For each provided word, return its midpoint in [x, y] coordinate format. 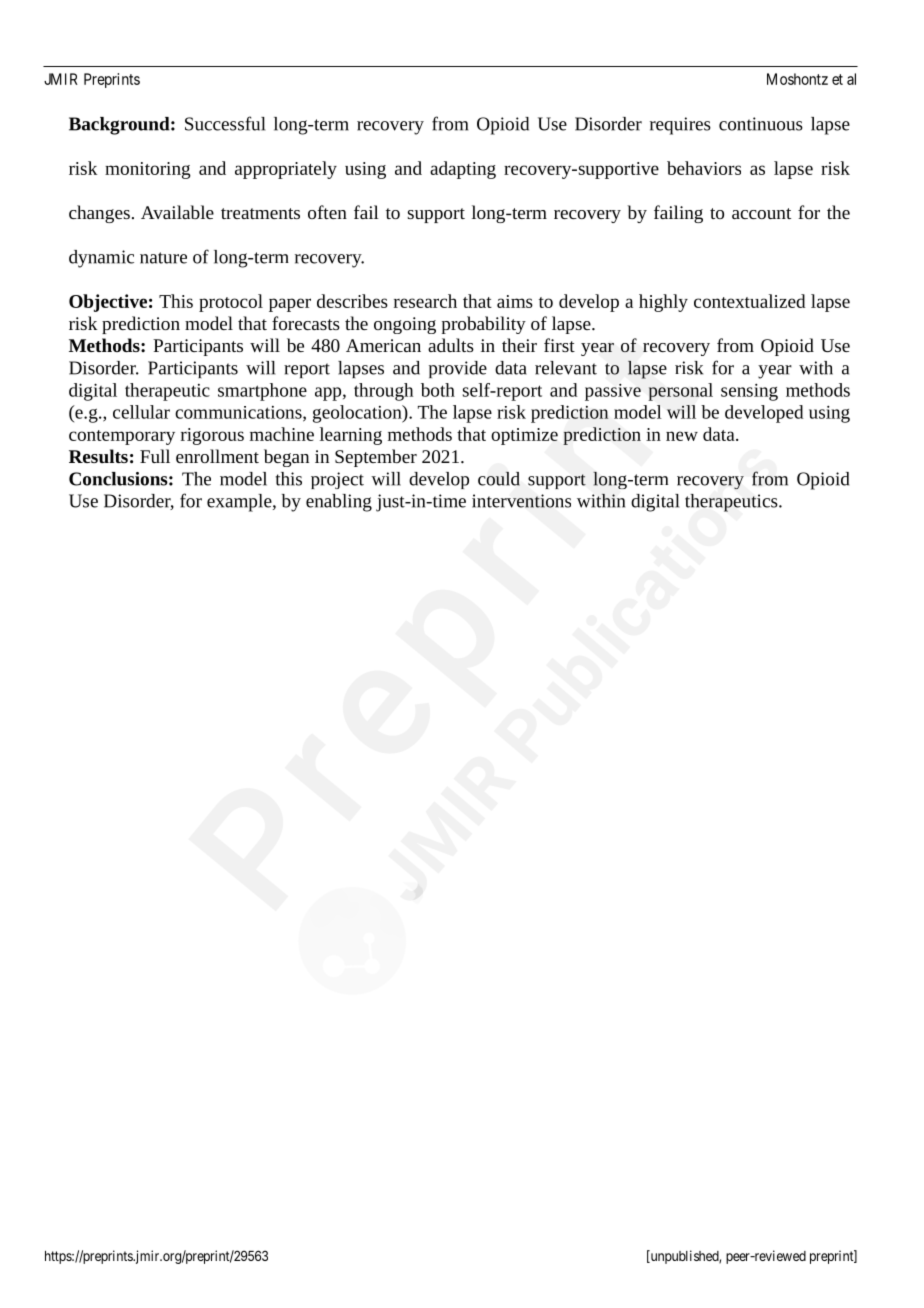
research [425, 301]
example [240, 503]
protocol [231, 303]
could [499, 479]
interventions [521, 501]
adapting [463, 170]
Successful [225, 123]
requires [680, 126]
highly [663, 303]
